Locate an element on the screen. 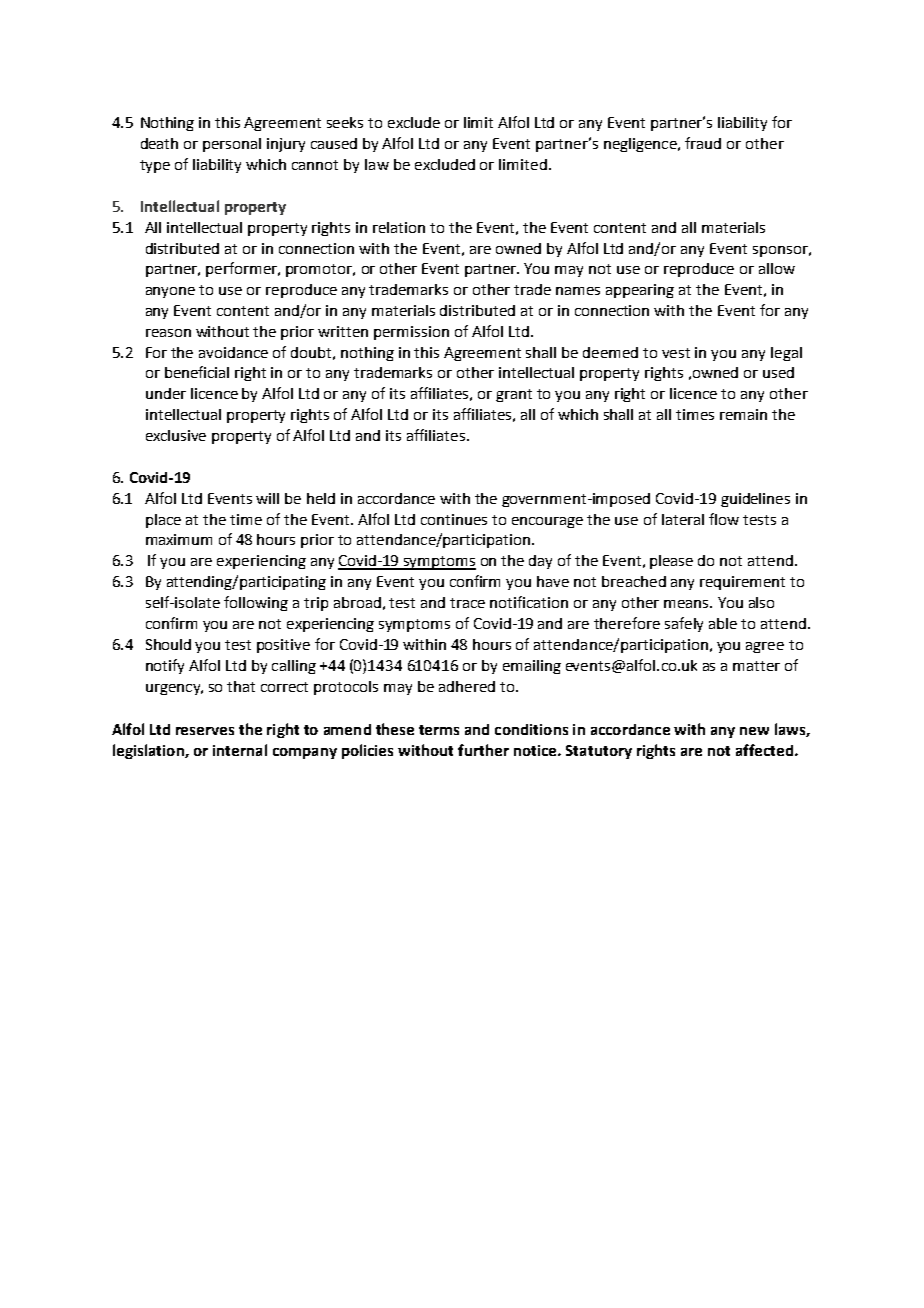  personal is located at coordinates (232, 145).
